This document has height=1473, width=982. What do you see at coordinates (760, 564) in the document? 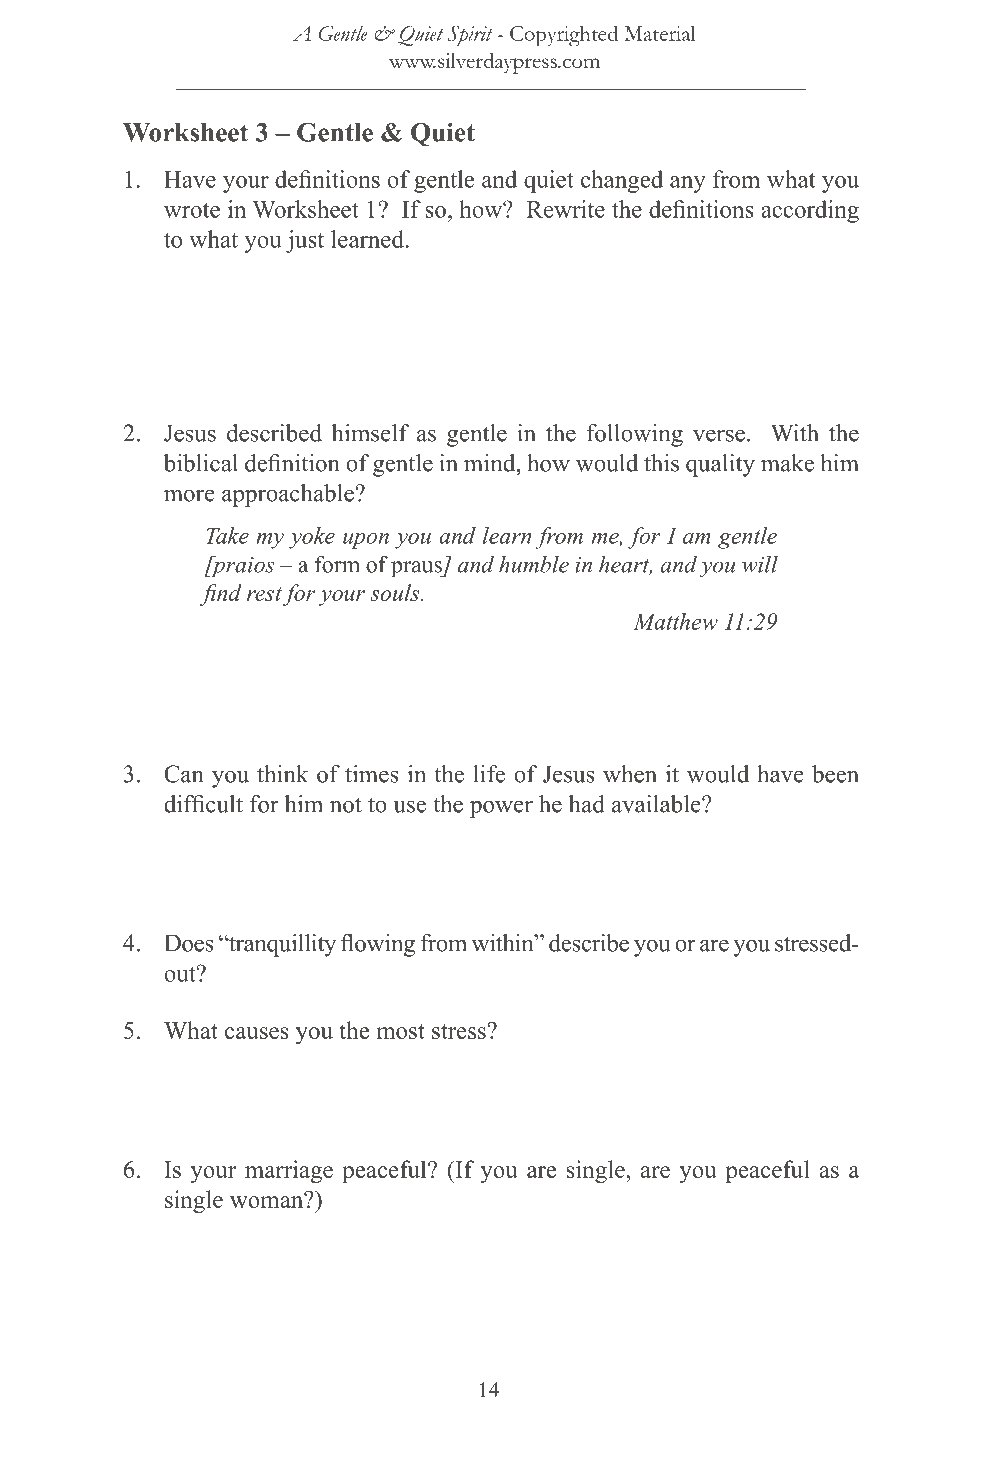
I see `will` at bounding box center [760, 564].
